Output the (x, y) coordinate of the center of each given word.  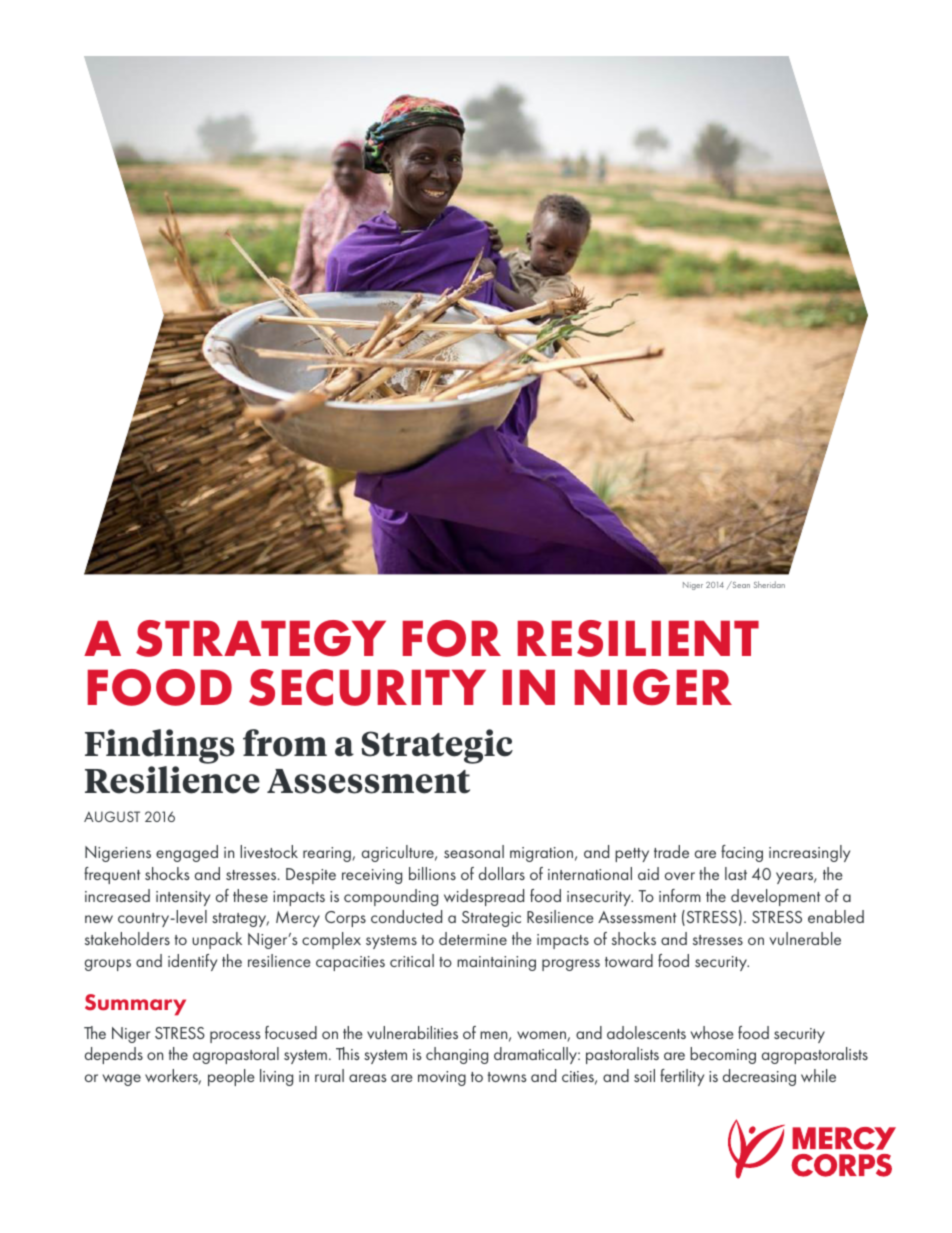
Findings (160, 748)
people (231, 1077)
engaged (187, 853)
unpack (217, 940)
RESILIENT (638, 638)
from (285, 743)
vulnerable (805, 938)
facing (742, 853)
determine (473, 938)
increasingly (809, 853)
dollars (502, 873)
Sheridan (769, 584)
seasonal (474, 851)
